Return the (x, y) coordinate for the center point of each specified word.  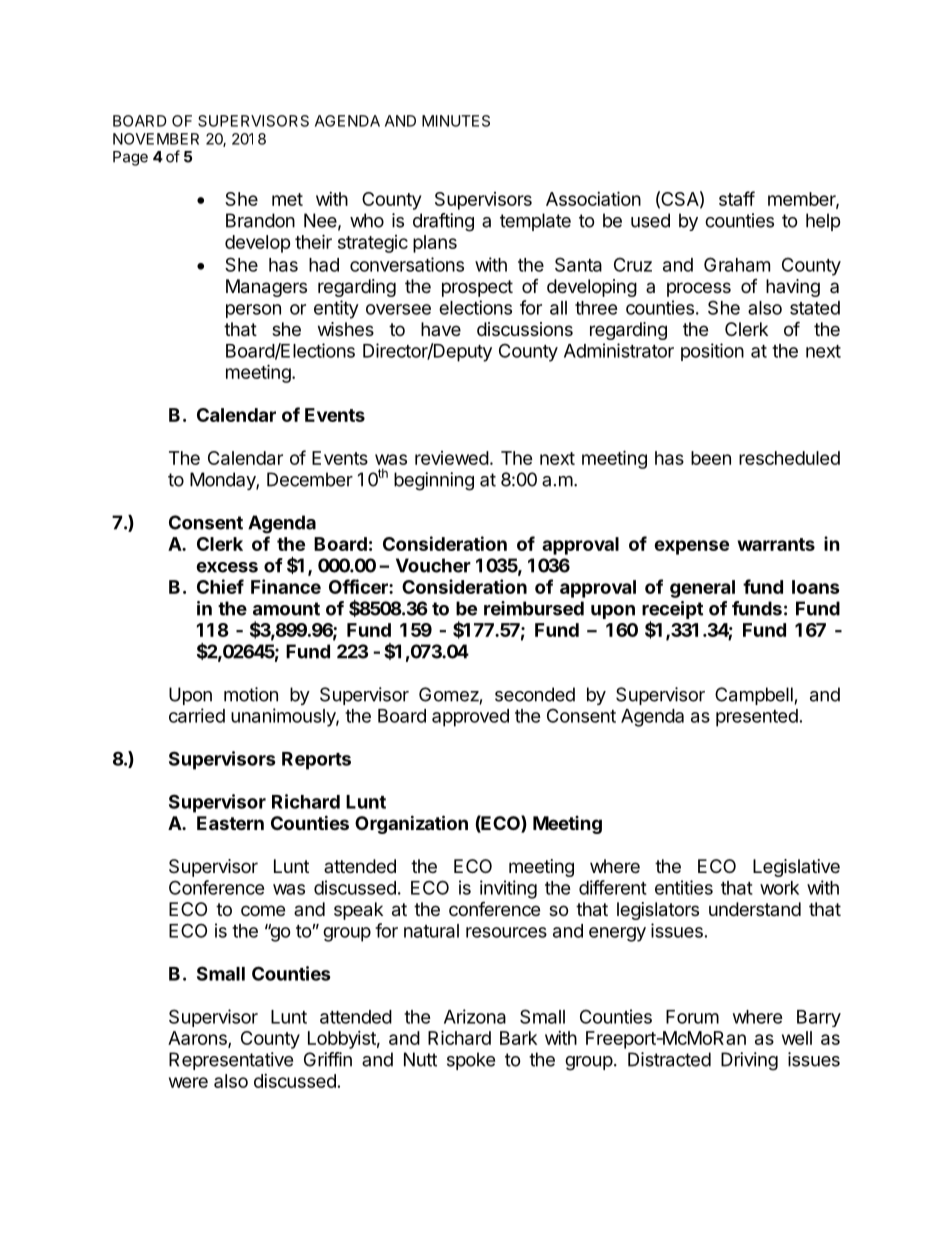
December (310, 479)
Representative (231, 1061)
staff (737, 198)
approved (470, 718)
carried (197, 715)
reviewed (452, 458)
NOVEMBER (156, 139)
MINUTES (456, 121)
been (711, 458)
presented (757, 718)
